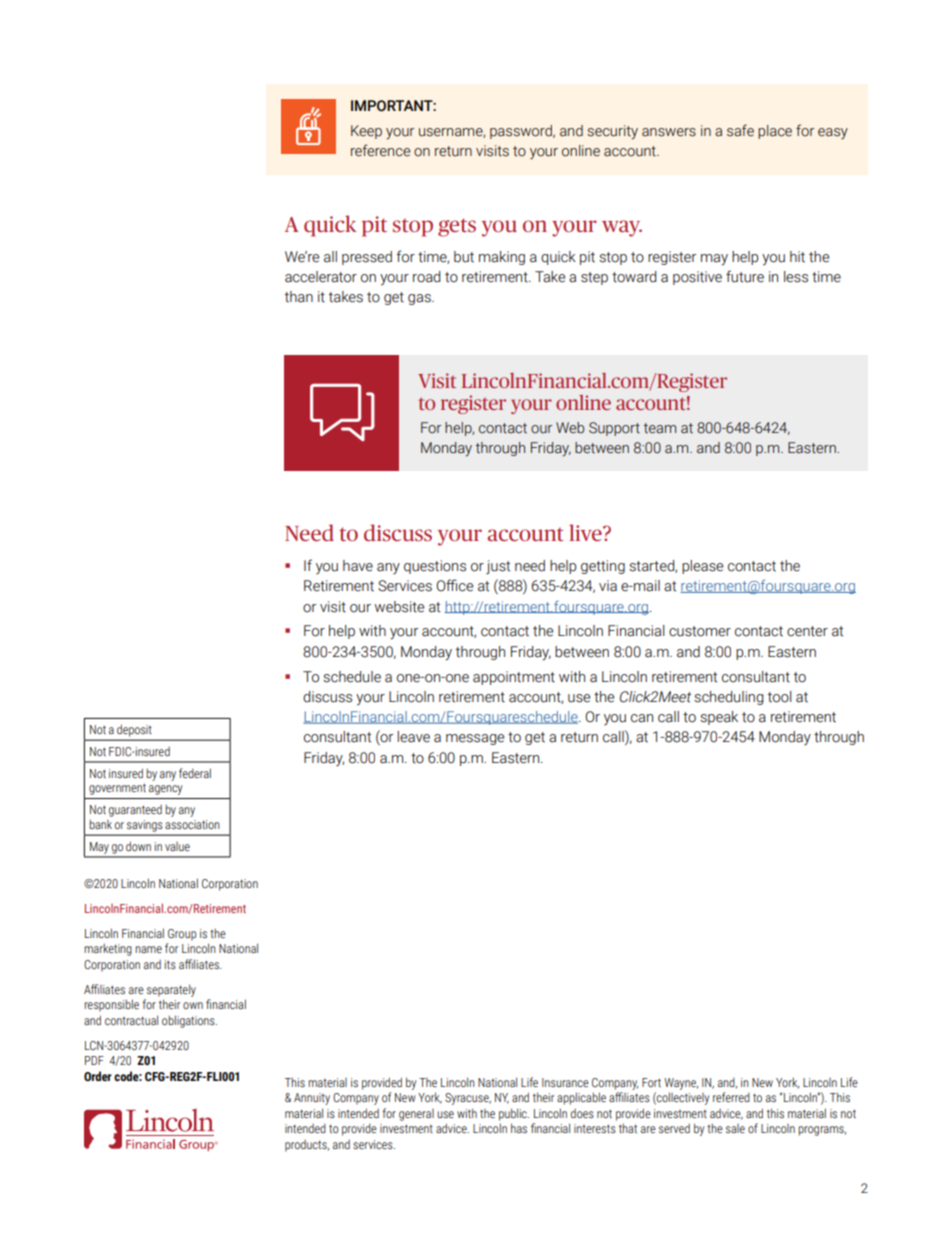 This screenshot has height=1233, width=952. What do you see at coordinates (380, 150) in the screenshot?
I see `reference` at bounding box center [380, 150].
